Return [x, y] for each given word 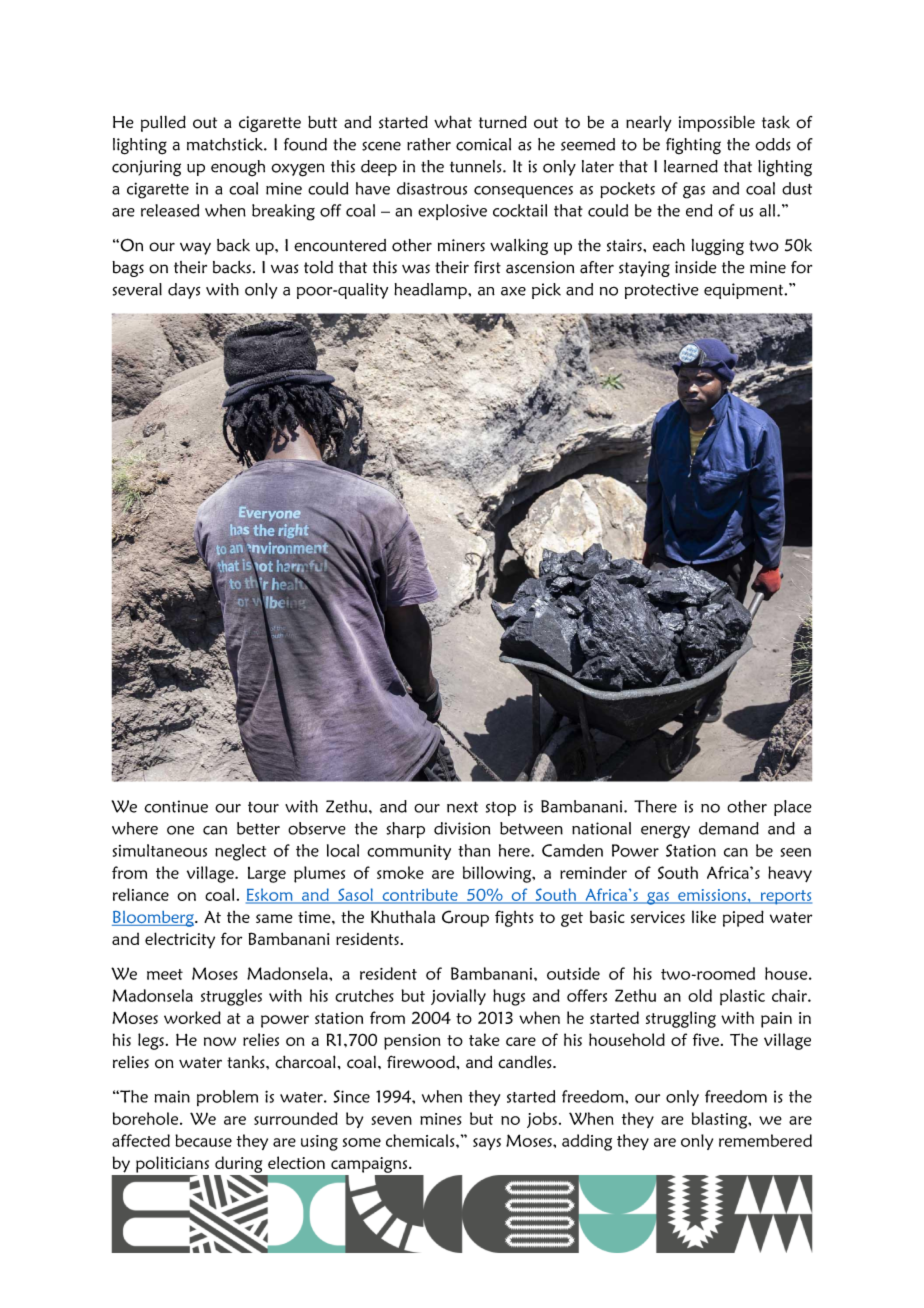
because [203, 1140]
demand [729, 828]
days [184, 291]
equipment [745, 291]
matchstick [226, 144]
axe [513, 291]
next [462, 807]
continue [176, 806]
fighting [693, 146]
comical [483, 144]
